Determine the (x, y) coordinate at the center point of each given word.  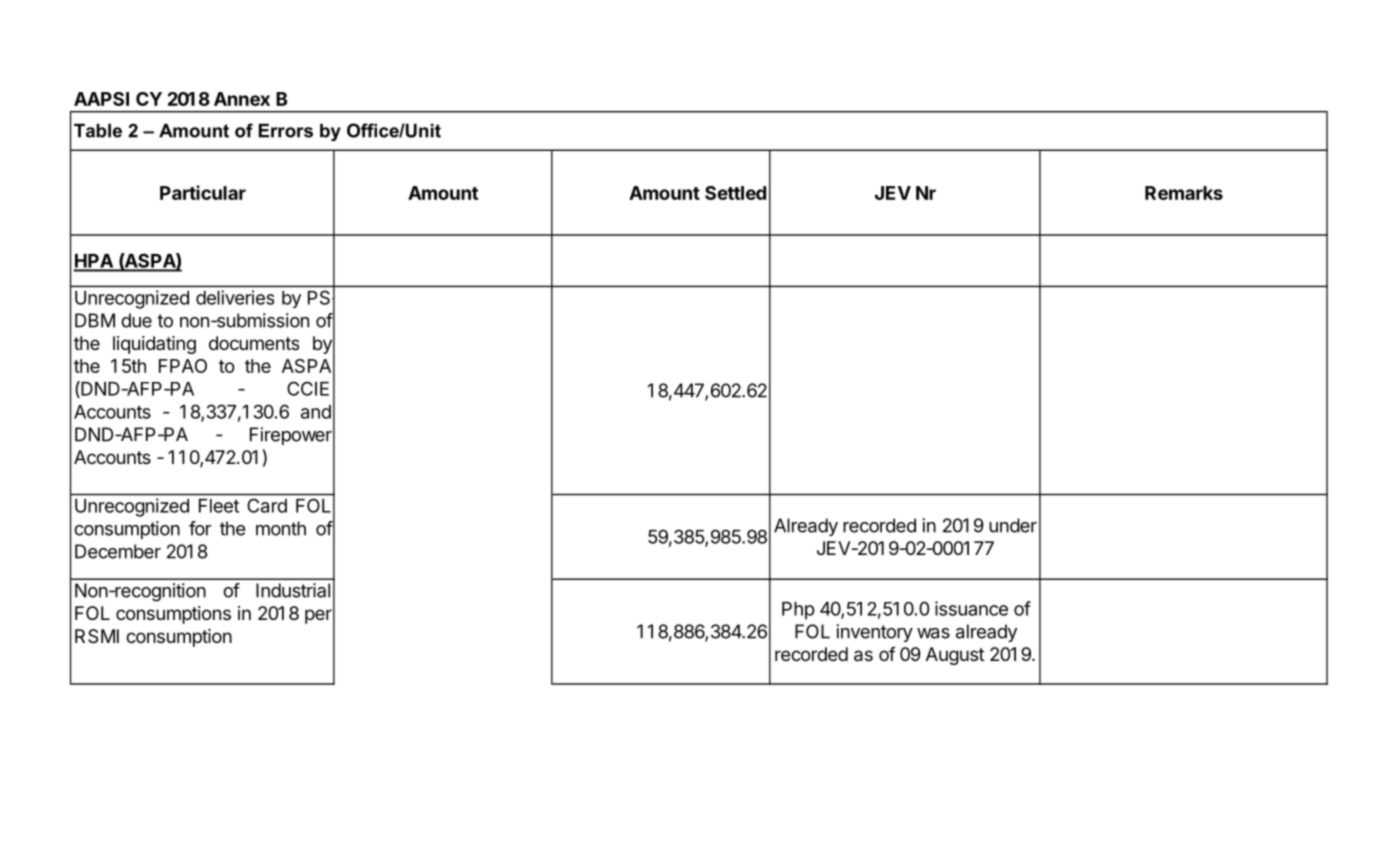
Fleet (219, 506)
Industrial (293, 590)
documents (254, 343)
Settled (735, 193)
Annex (242, 99)
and (316, 412)
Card (267, 506)
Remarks (1184, 193)
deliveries (235, 297)
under (1013, 525)
